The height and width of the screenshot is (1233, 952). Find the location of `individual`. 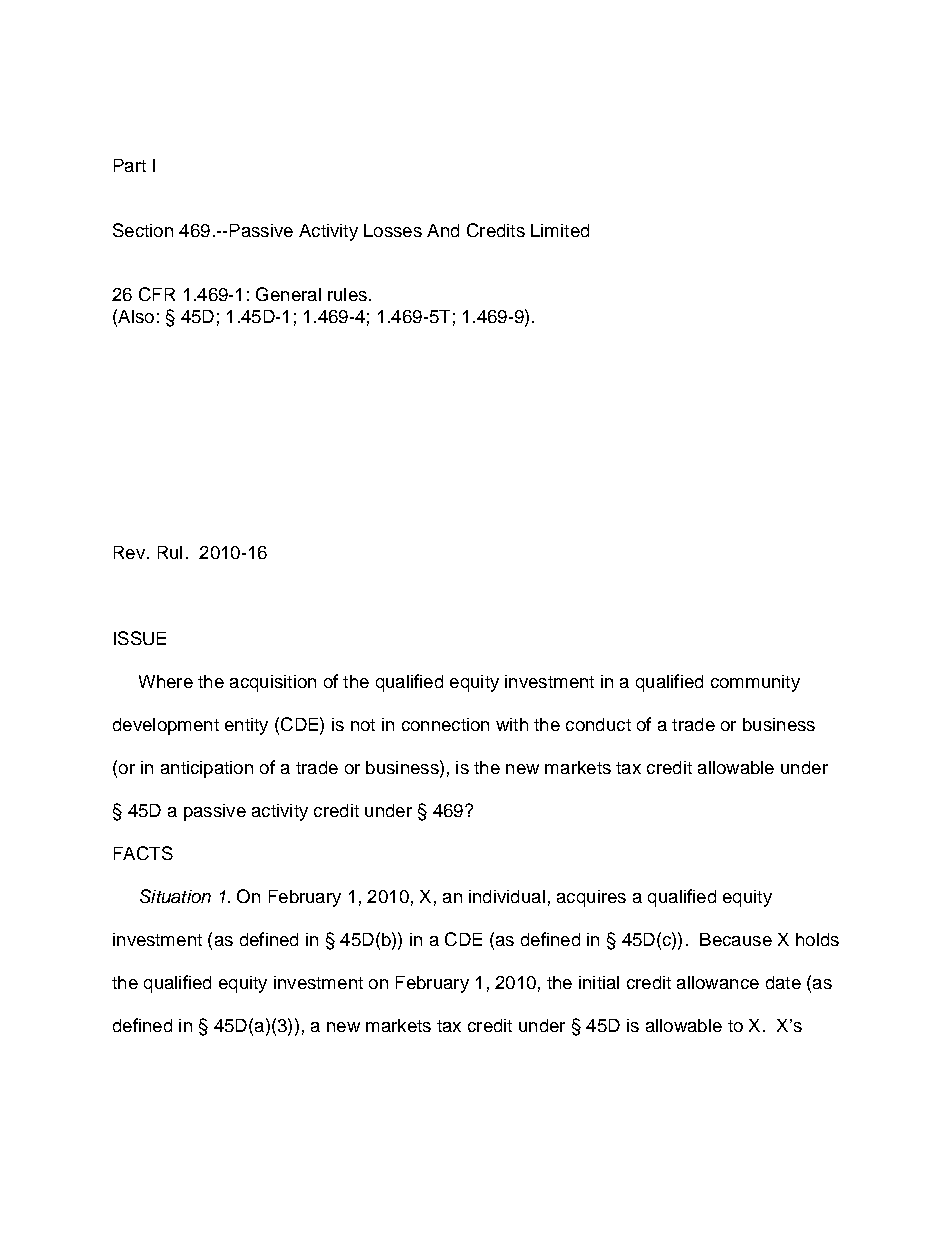

individual is located at coordinates (507, 896).
